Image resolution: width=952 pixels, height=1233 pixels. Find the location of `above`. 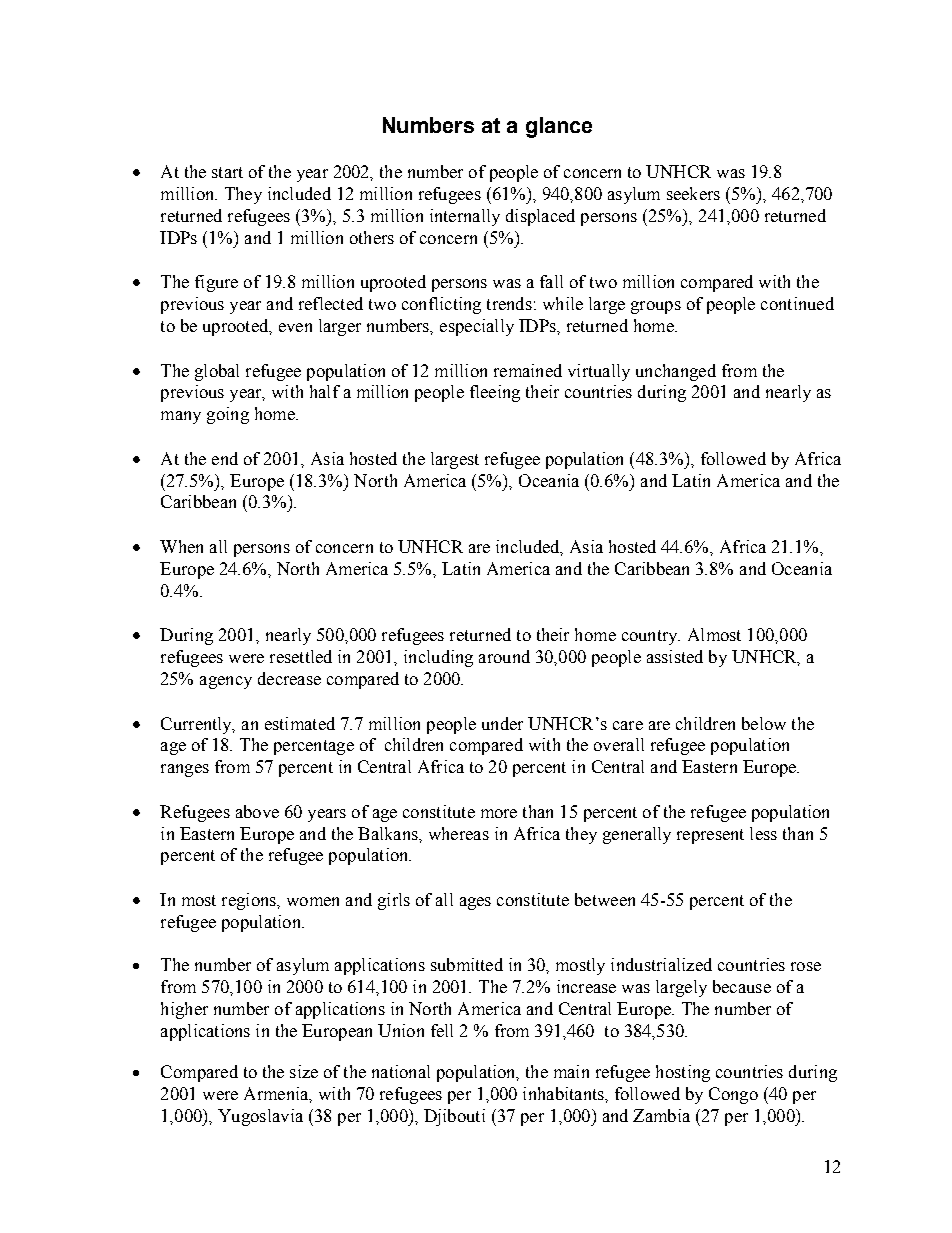

above is located at coordinates (257, 811).
